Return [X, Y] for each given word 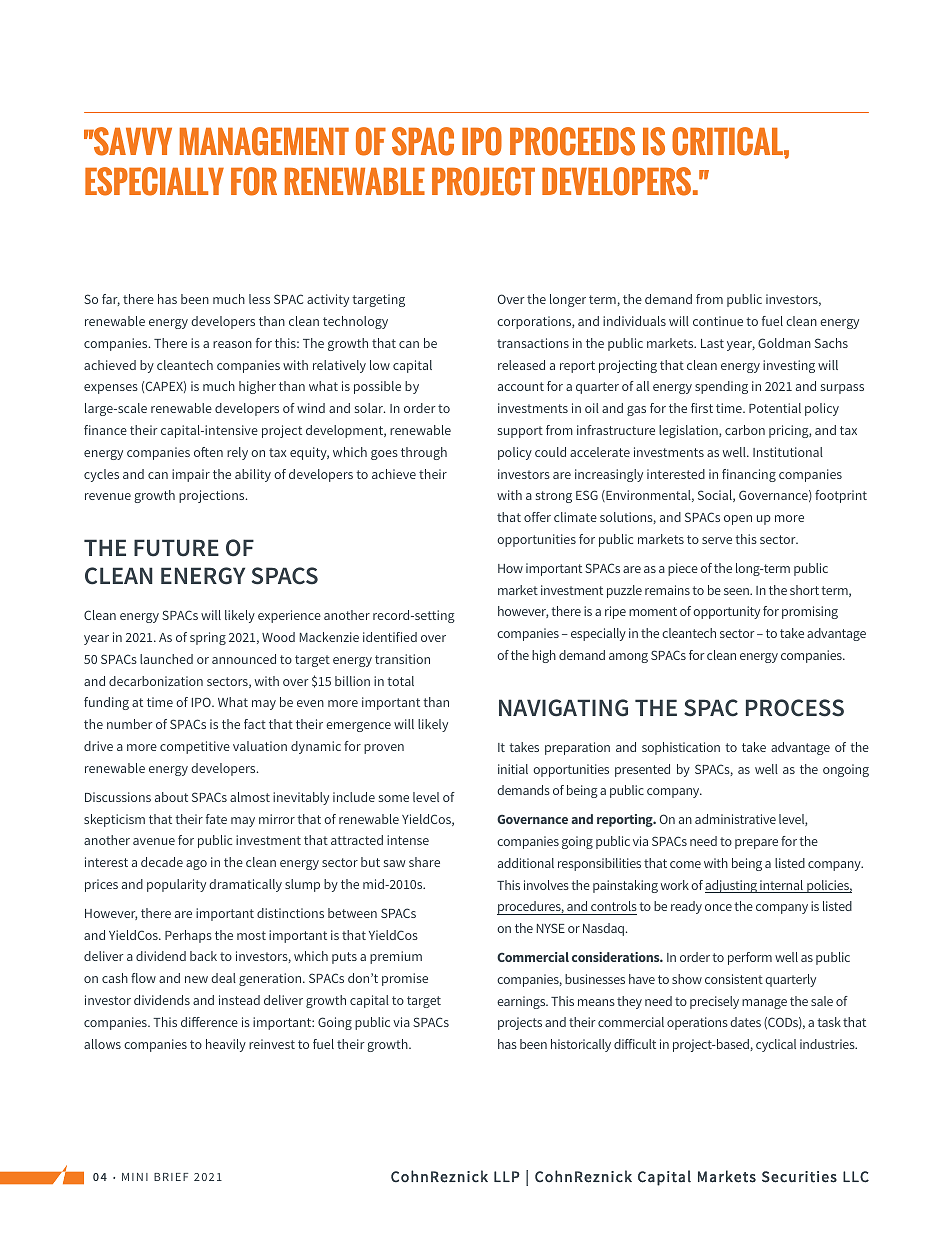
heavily [226, 1045]
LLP [507, 1176]
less [259, 299]
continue [718, 321]
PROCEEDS [572, 141]
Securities [799, 1177]
